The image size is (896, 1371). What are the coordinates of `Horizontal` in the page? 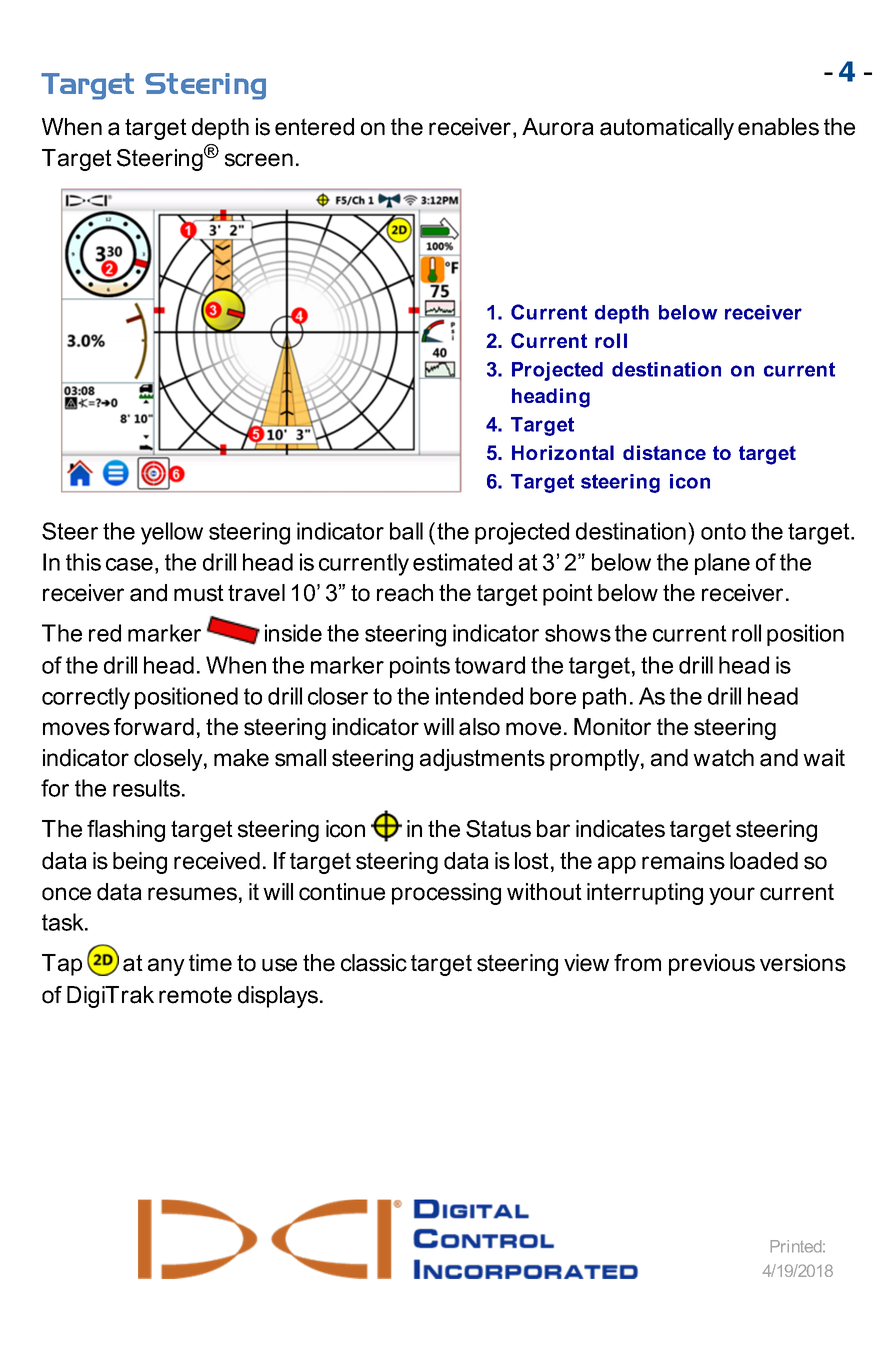 It's located at (563, 452).
